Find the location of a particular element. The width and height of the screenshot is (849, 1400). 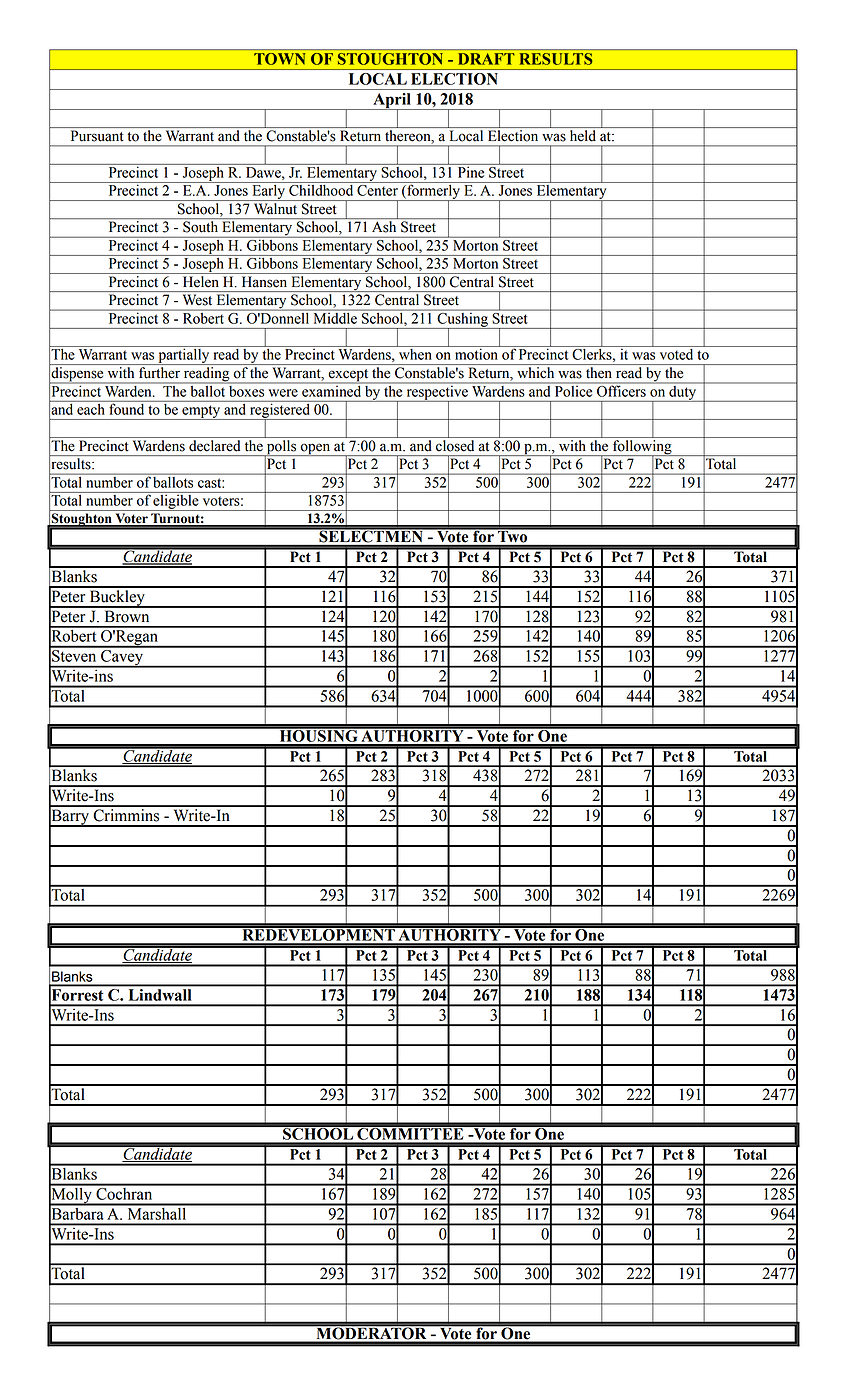

DRAFT is located at coordinates (486, 59).
